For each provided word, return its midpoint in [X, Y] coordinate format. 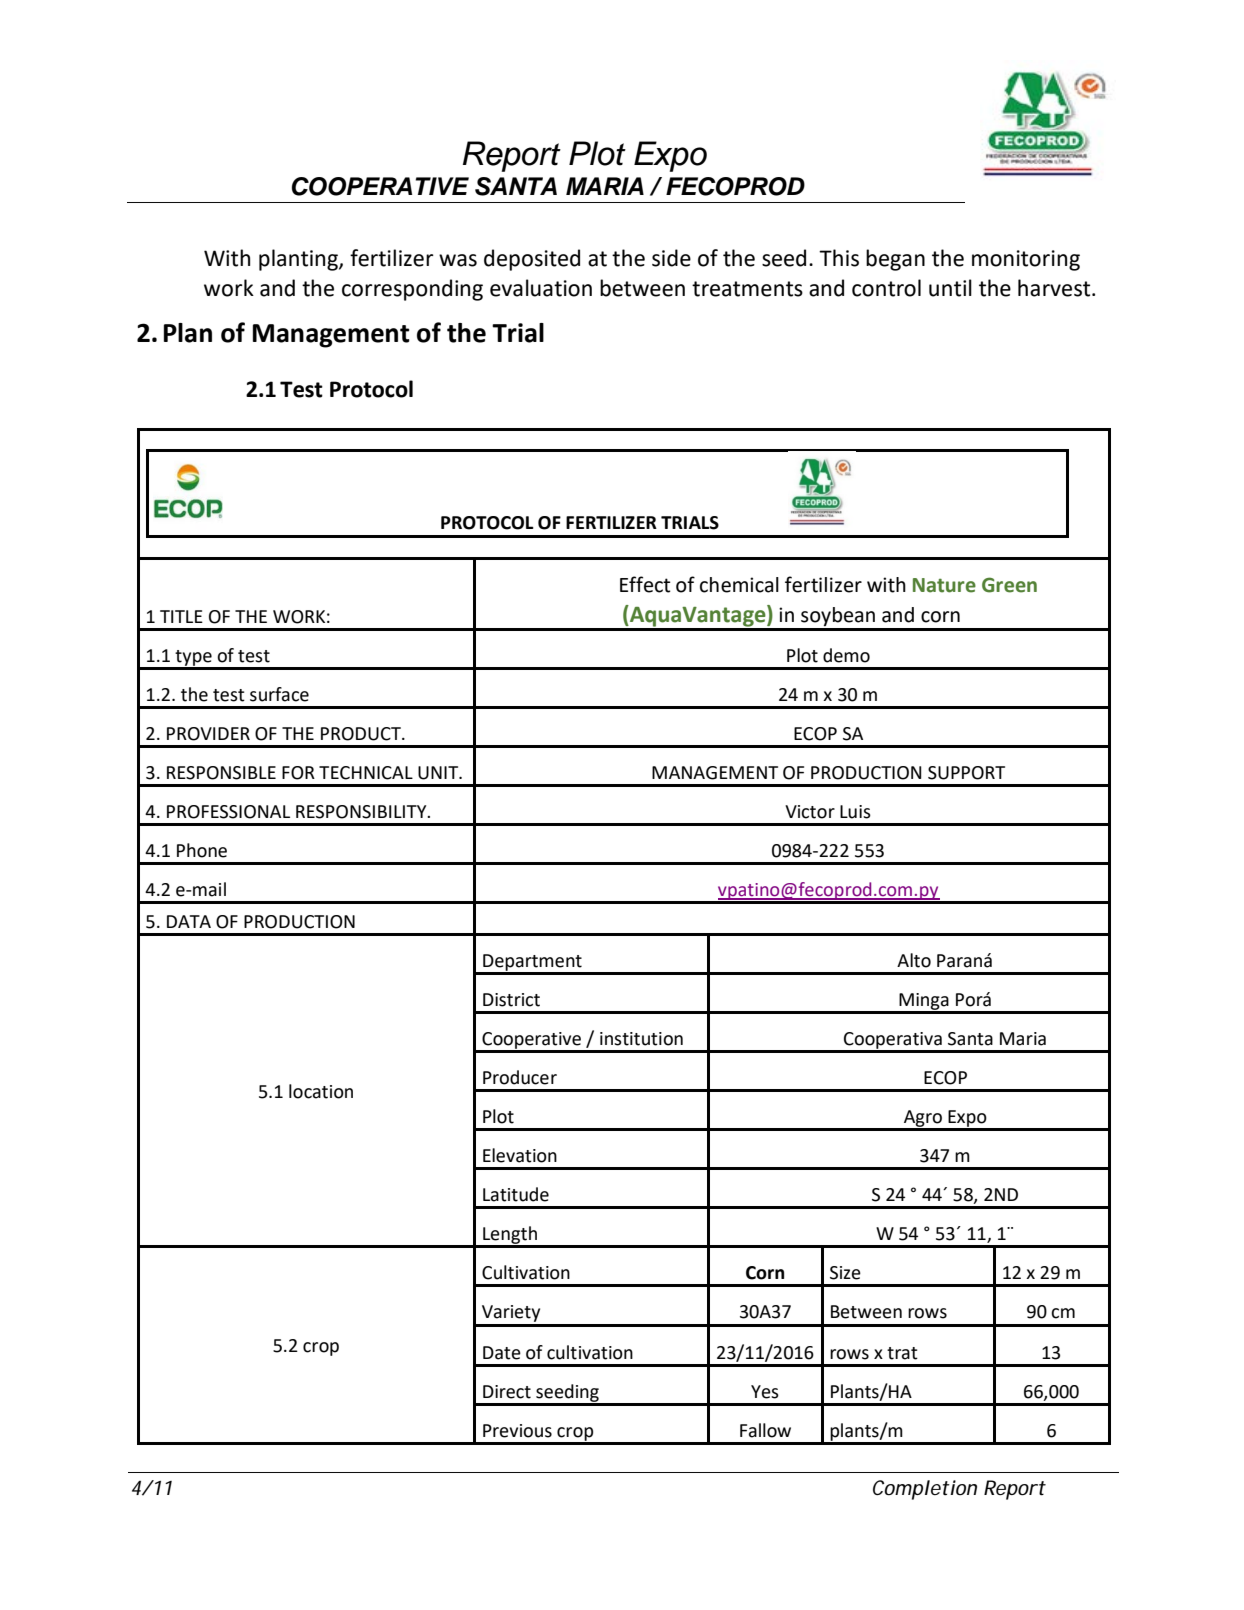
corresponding [412, 290]
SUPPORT [966, 773]
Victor [810, 812]
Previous [517, 1431]
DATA [189, 921]
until [950, 288]
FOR [298, 773]
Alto [914, 960]
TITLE [181, 616]
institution [641, 1039]
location [321, 1091]
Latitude [516, 1194]
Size [845, 1273]
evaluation [541, 288]
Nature [944, 585]
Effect [645, 584]
